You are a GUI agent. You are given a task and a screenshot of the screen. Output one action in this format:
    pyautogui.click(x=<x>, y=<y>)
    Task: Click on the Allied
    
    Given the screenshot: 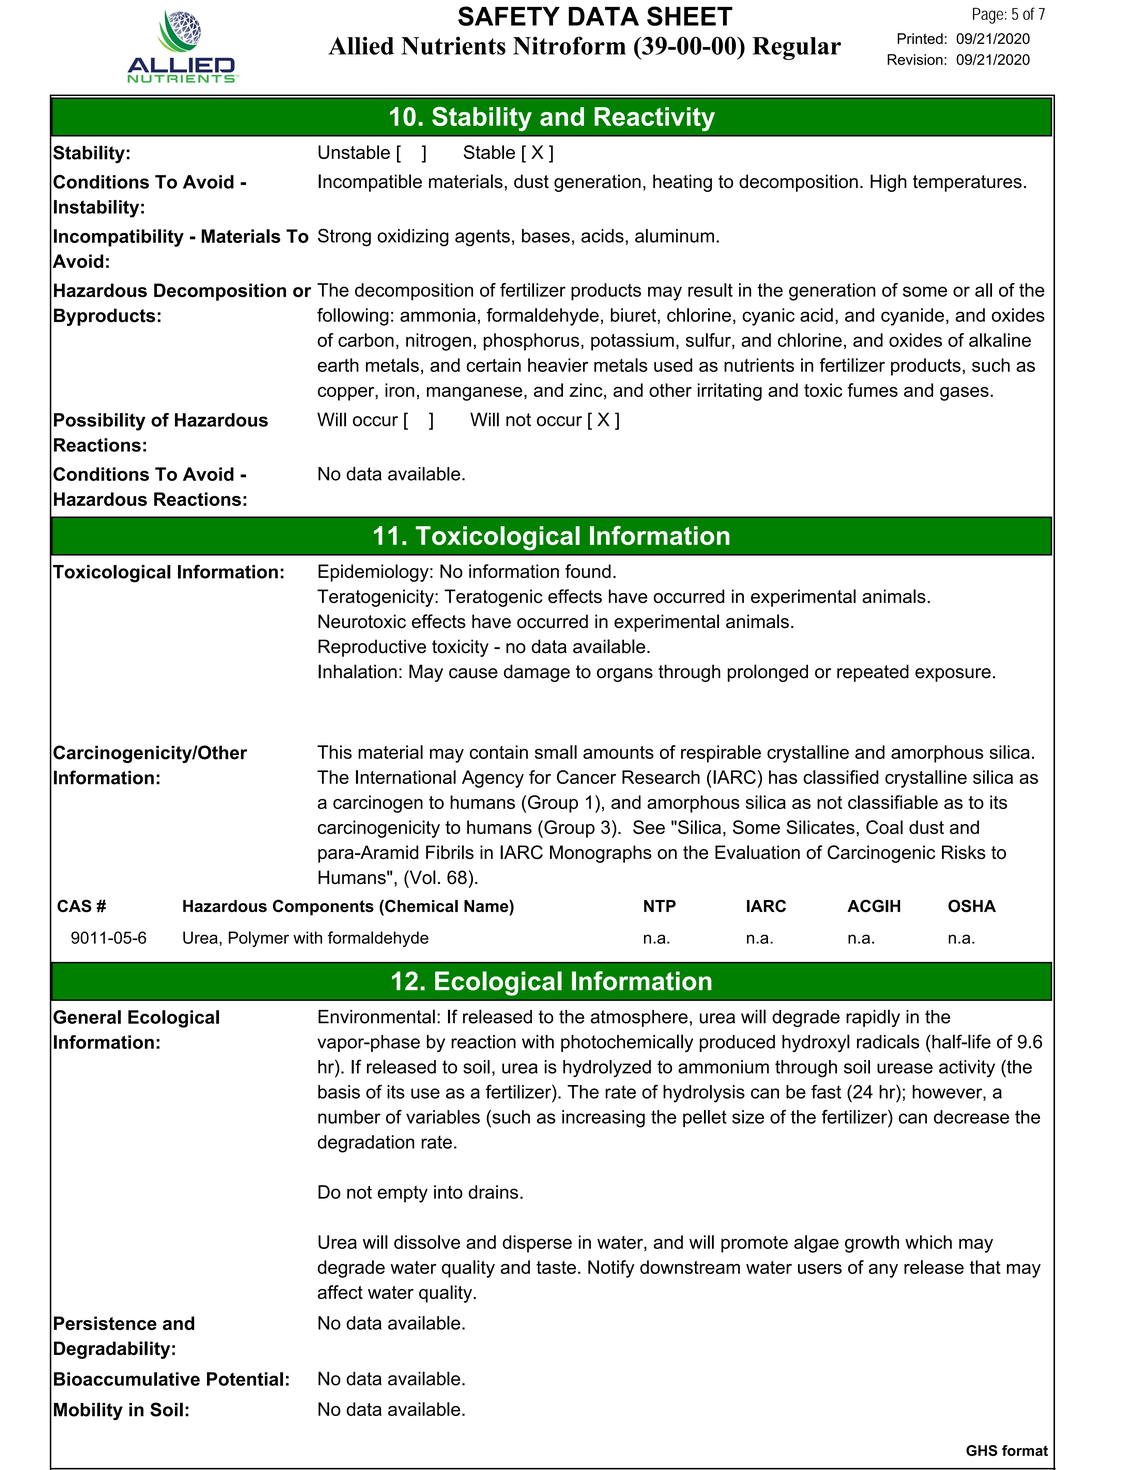 What is the action you would take?
    pyautogui.click(x=361, y=45)
